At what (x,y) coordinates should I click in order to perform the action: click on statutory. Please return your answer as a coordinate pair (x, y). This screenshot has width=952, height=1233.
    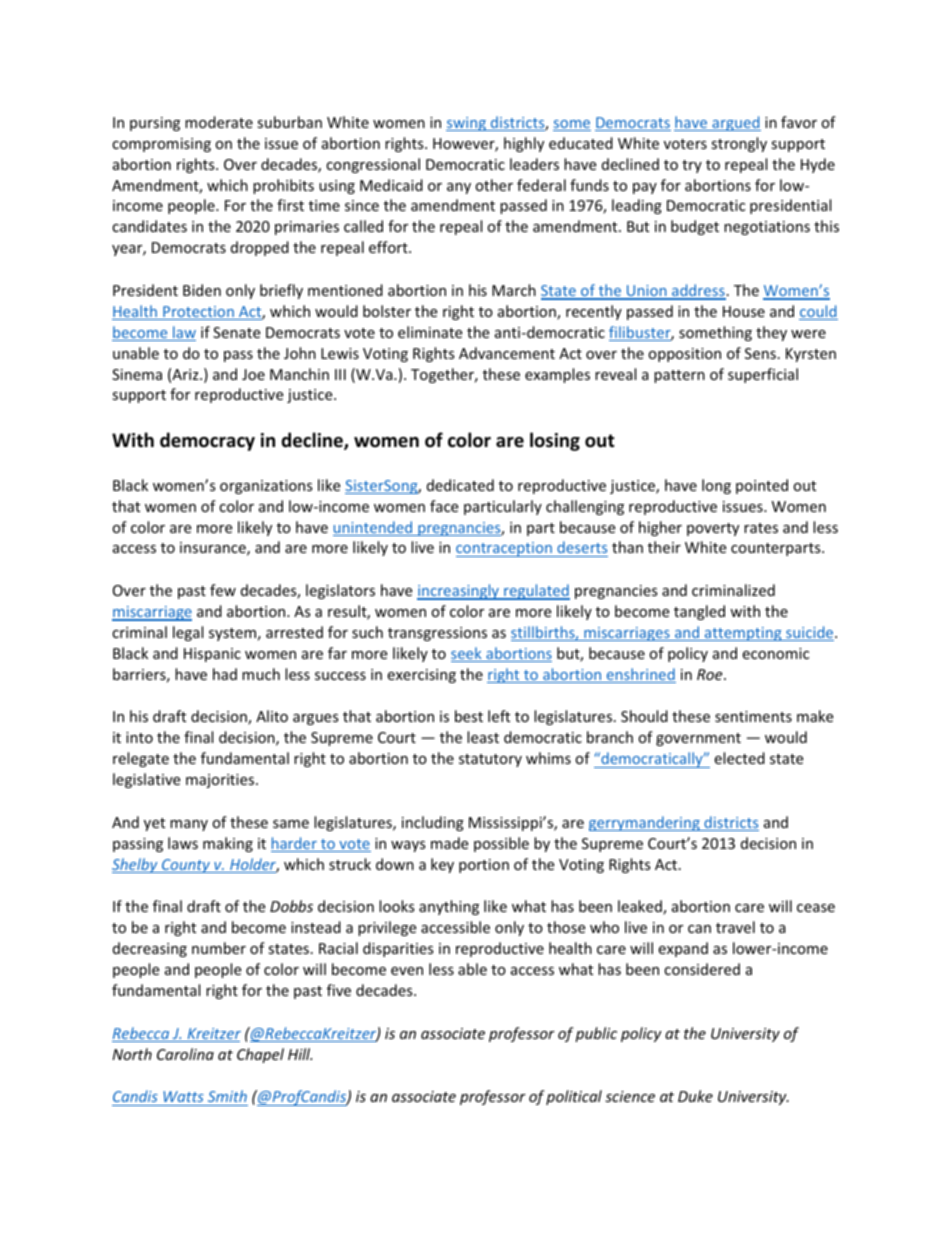
    Looking at the image, I should click on (490, 760).
